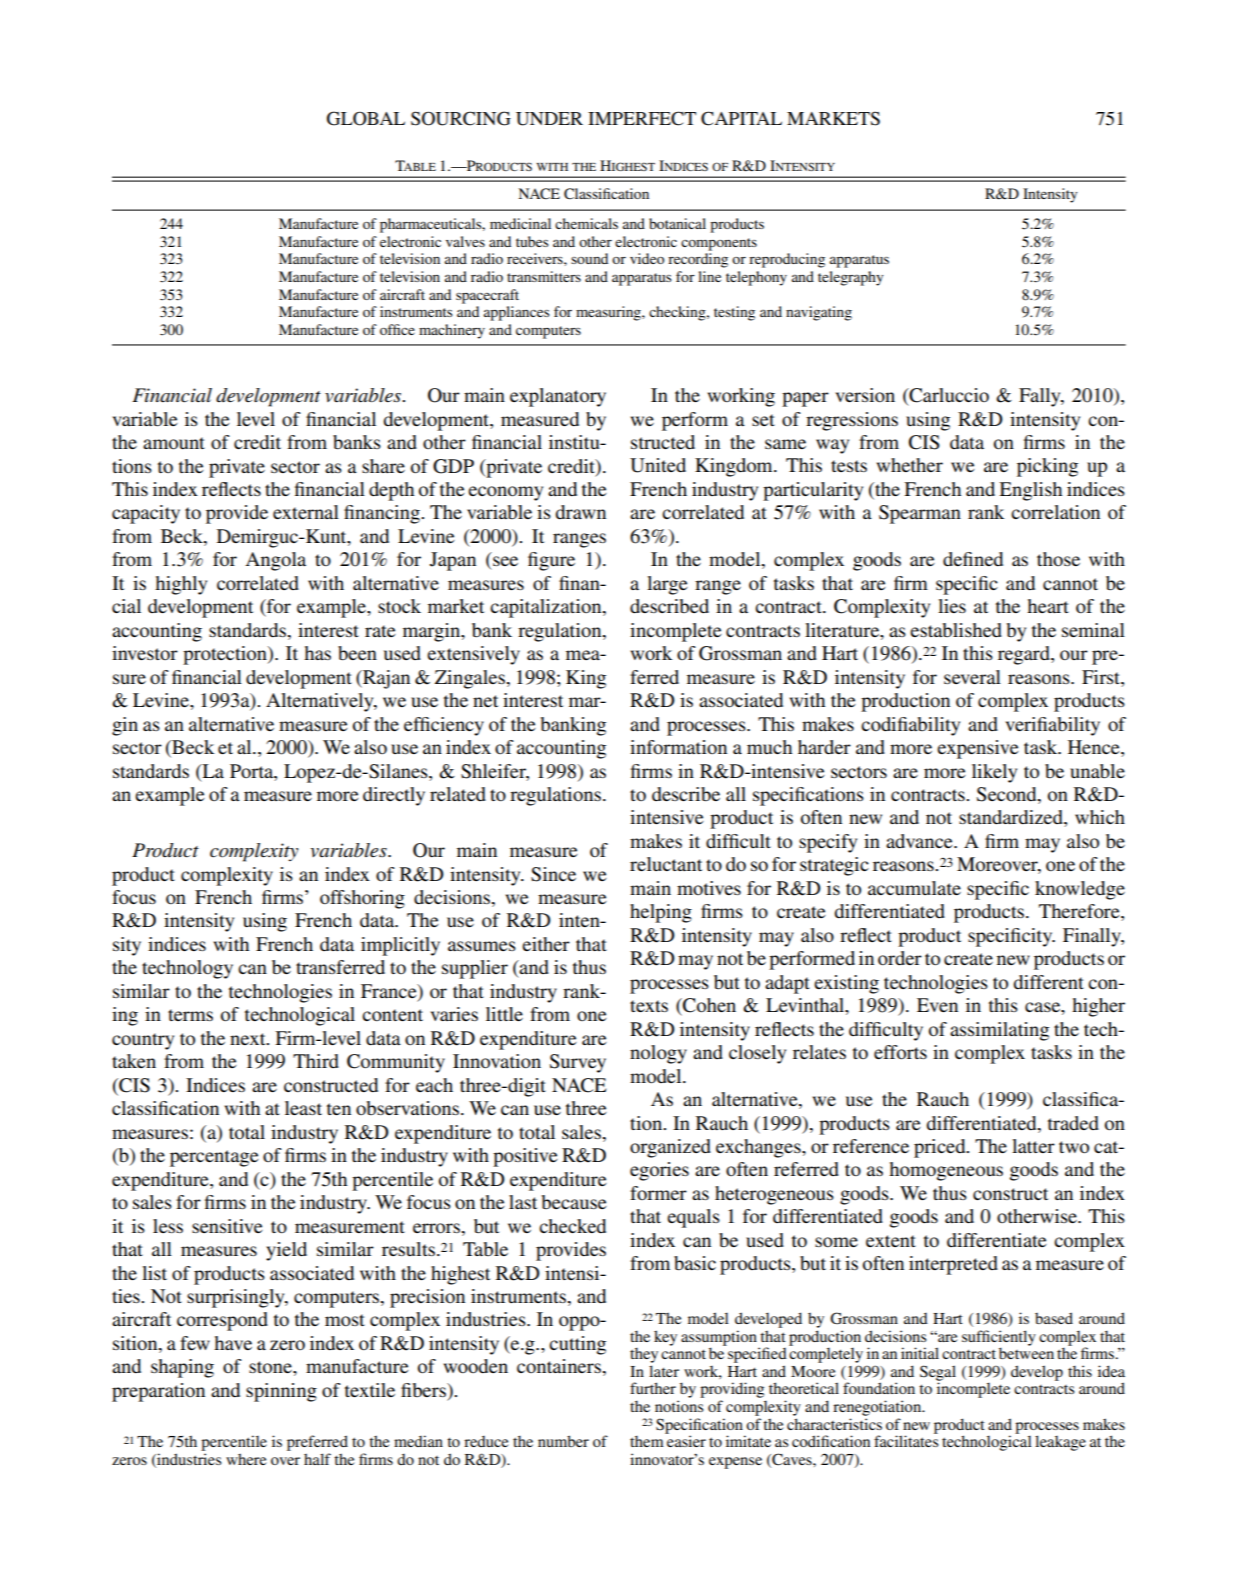 The height and width of the screenshot is (1590, 1237). I want to click on Second, so click(1008, 795).
